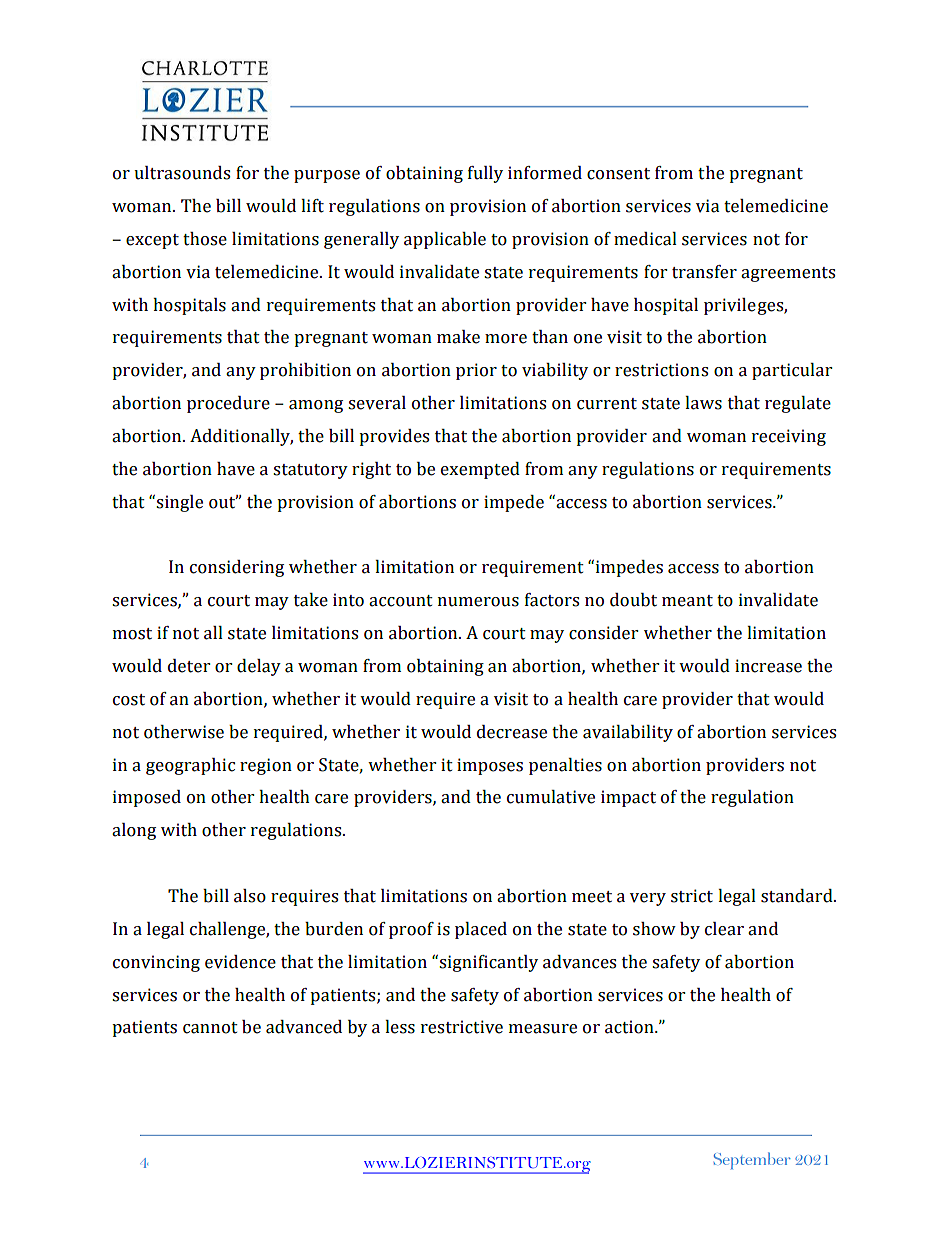  Describe the element at coordinates (768, 666) in the image. I see `increase` at that location.
